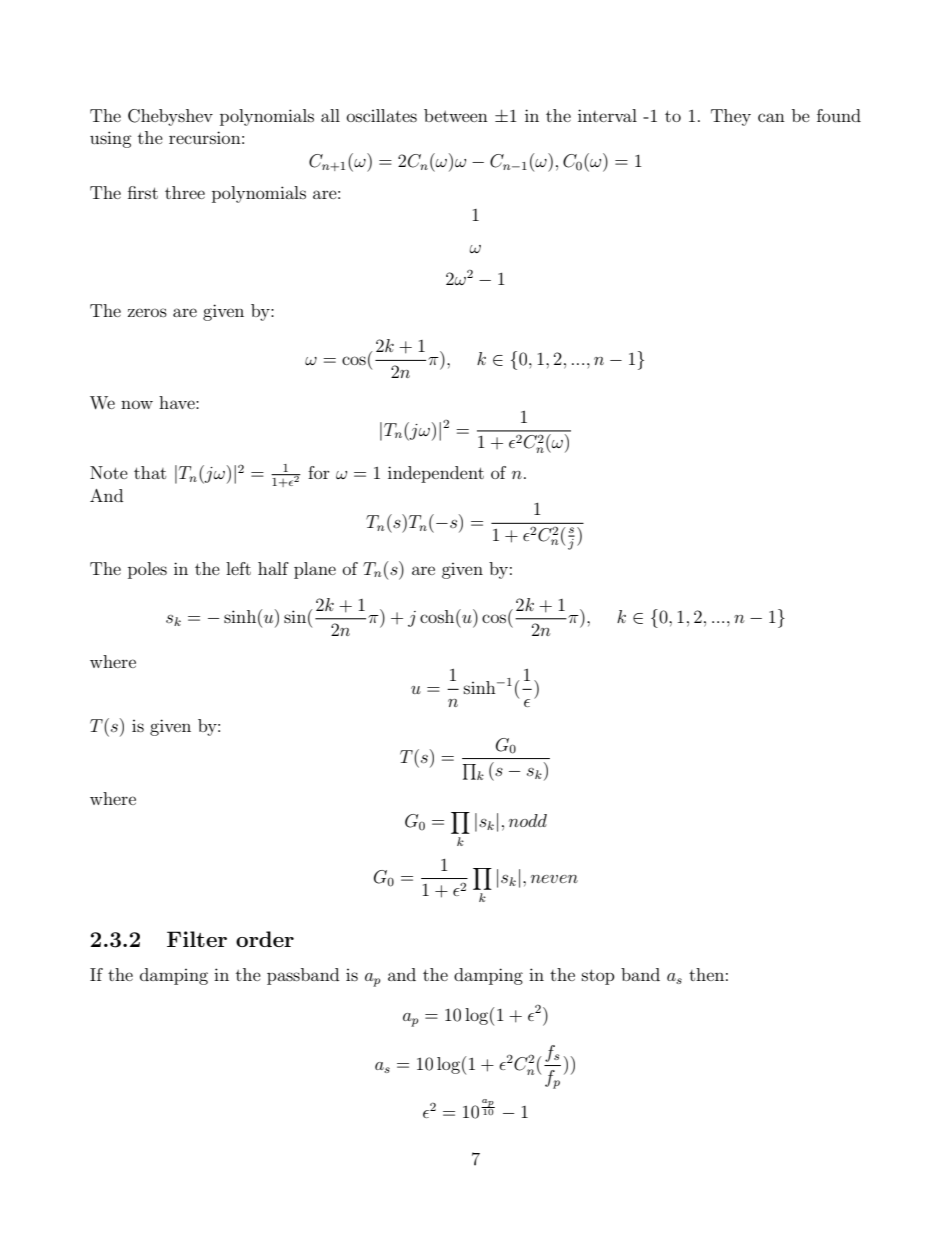  What do you see at coordinates (456, 115) in the screenshot?
I see `between` at bounding box center [456, 115].
